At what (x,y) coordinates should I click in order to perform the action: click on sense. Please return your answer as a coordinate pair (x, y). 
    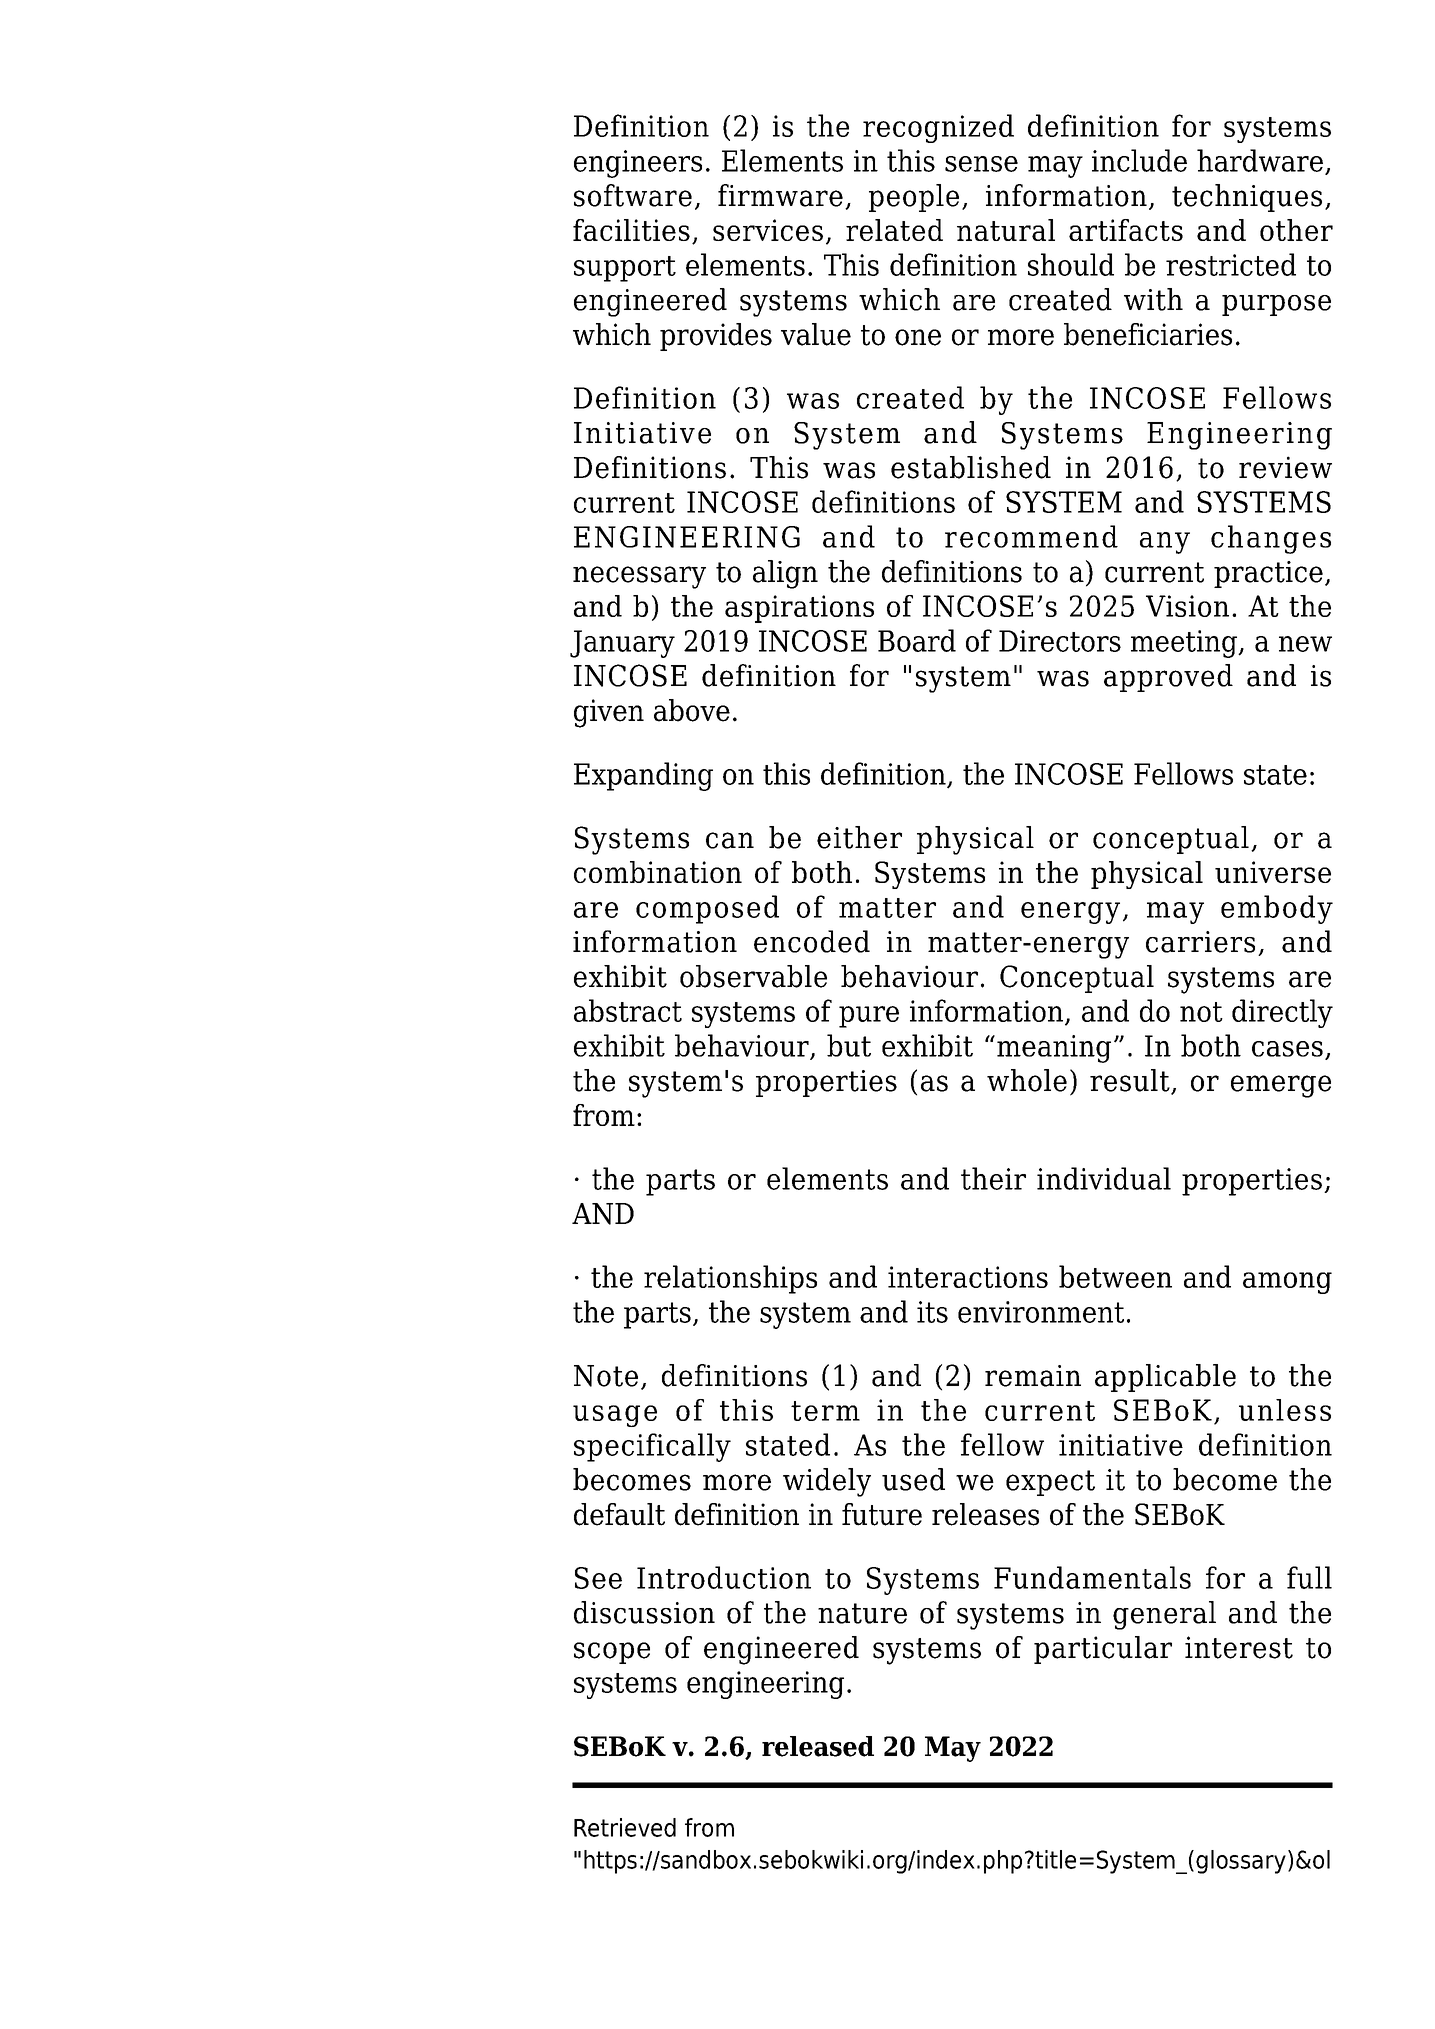
    Looking at the image, I should click on (981, 164).
